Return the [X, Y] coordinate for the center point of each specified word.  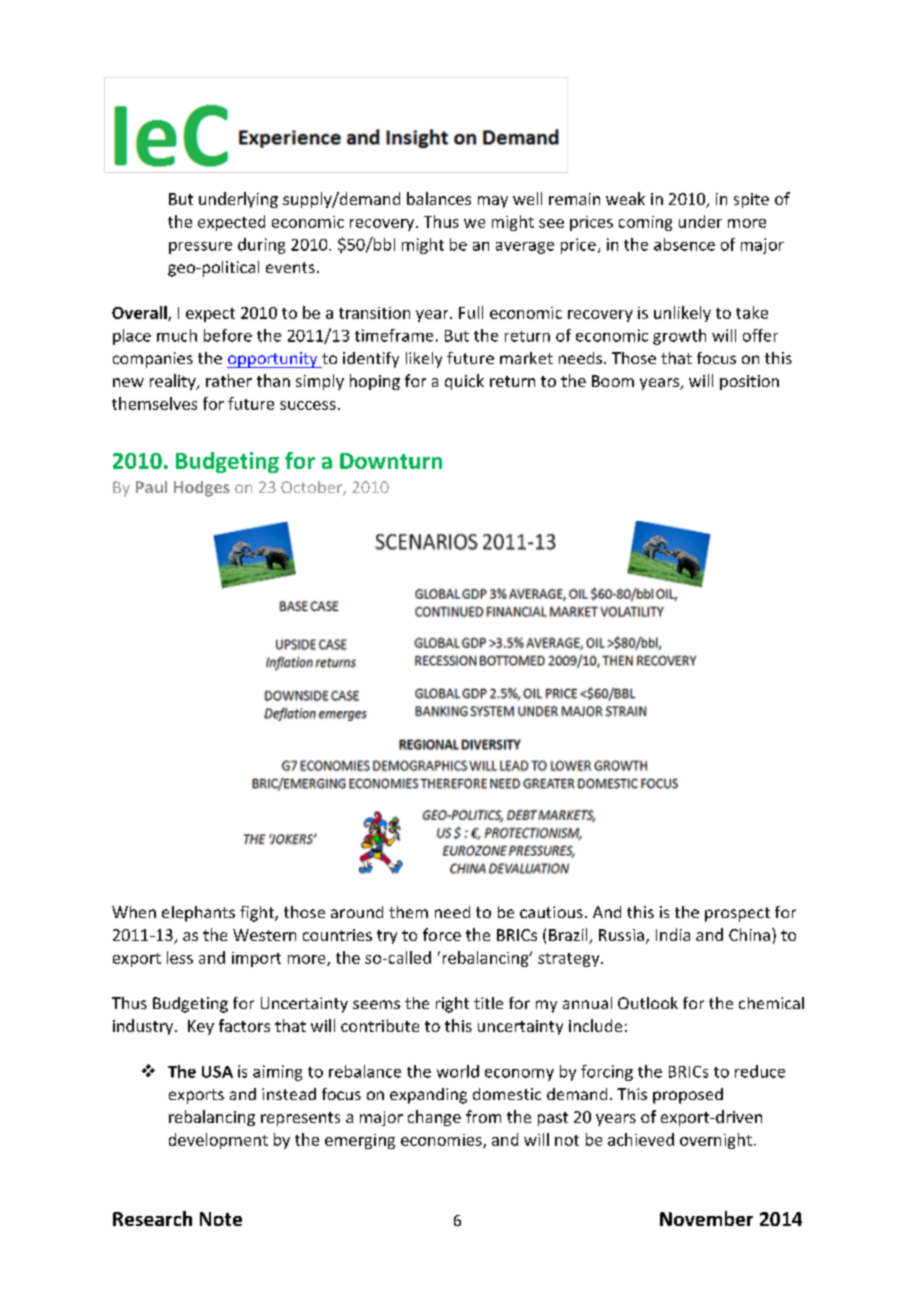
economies [442, 1141]
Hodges [202, 489]
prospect [737, 914]
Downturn [391, 461]
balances [439, 198]
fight [258, 914]
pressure [200, 248]
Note [221, 1219]
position [749, 382]
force [442, 934]
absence [684, 244]
